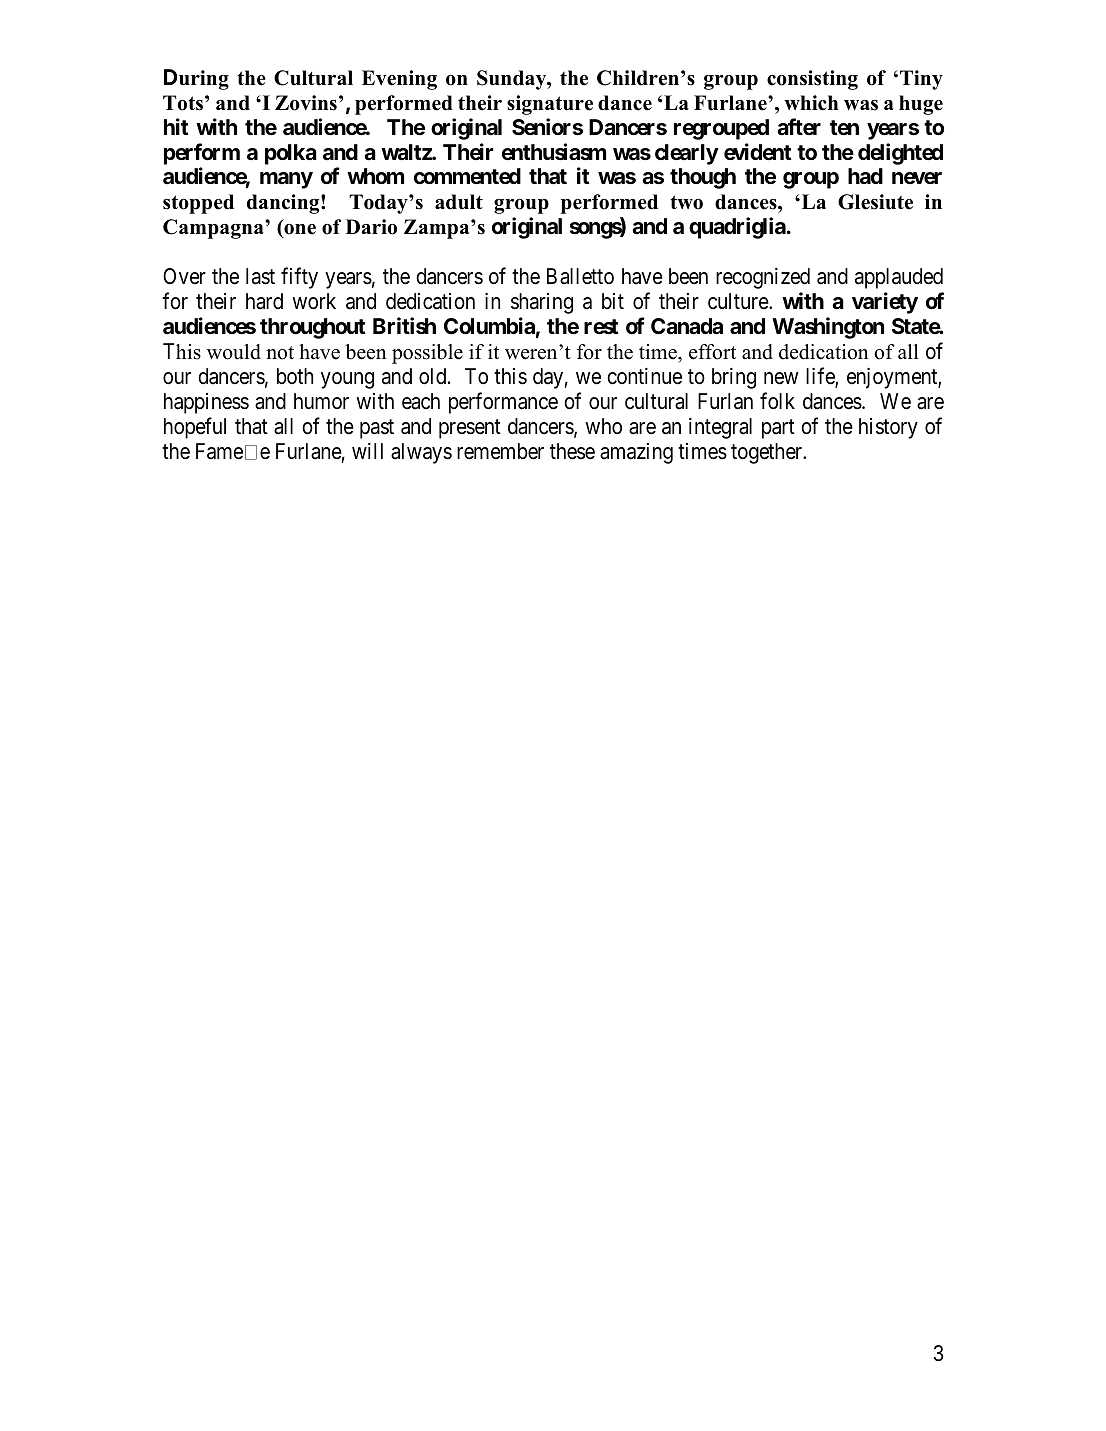  Describe the element at coordinates (812, 80) in the page. I see `consisting` at that location.
